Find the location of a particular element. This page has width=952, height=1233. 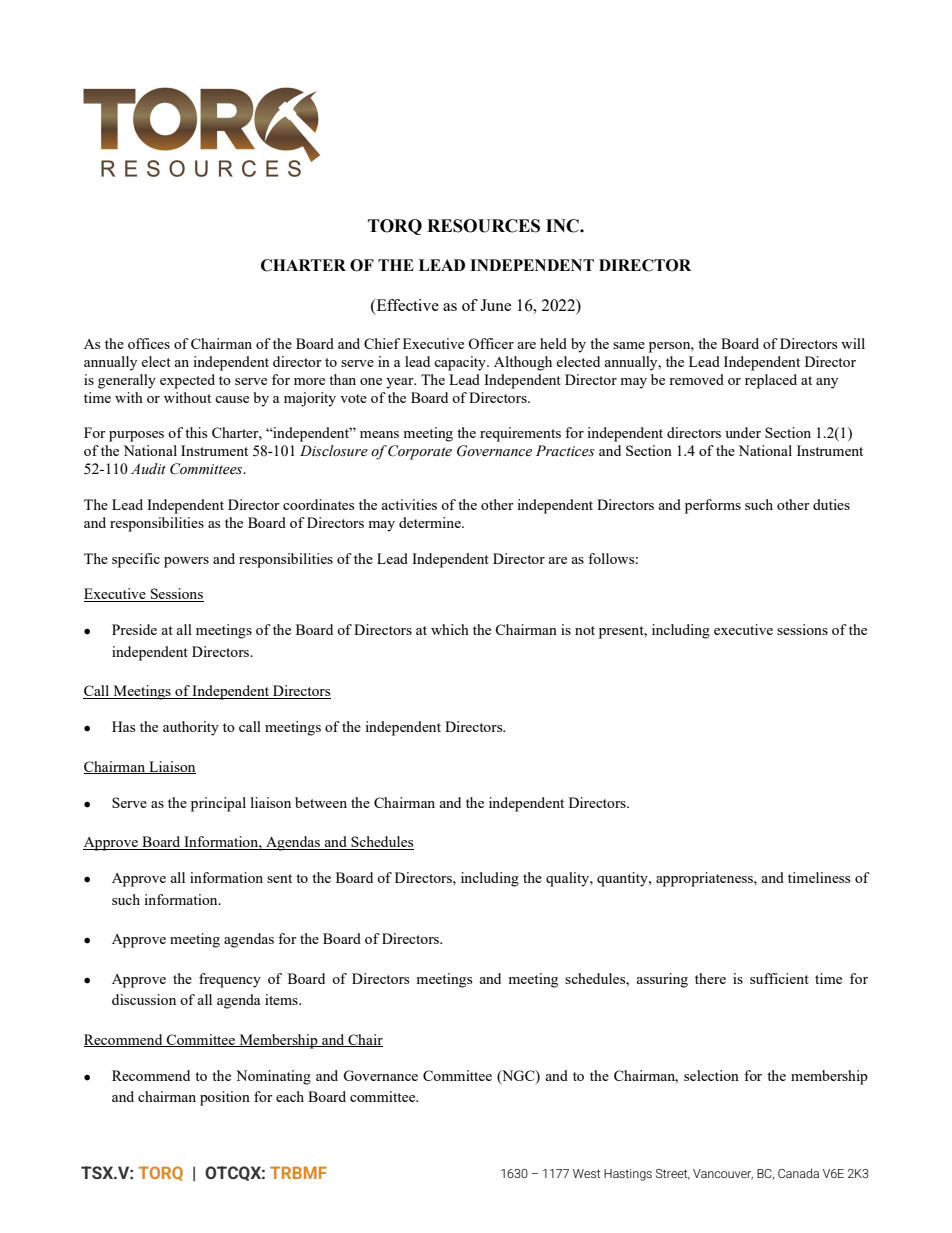

not is located at coordinates (585, 630).
